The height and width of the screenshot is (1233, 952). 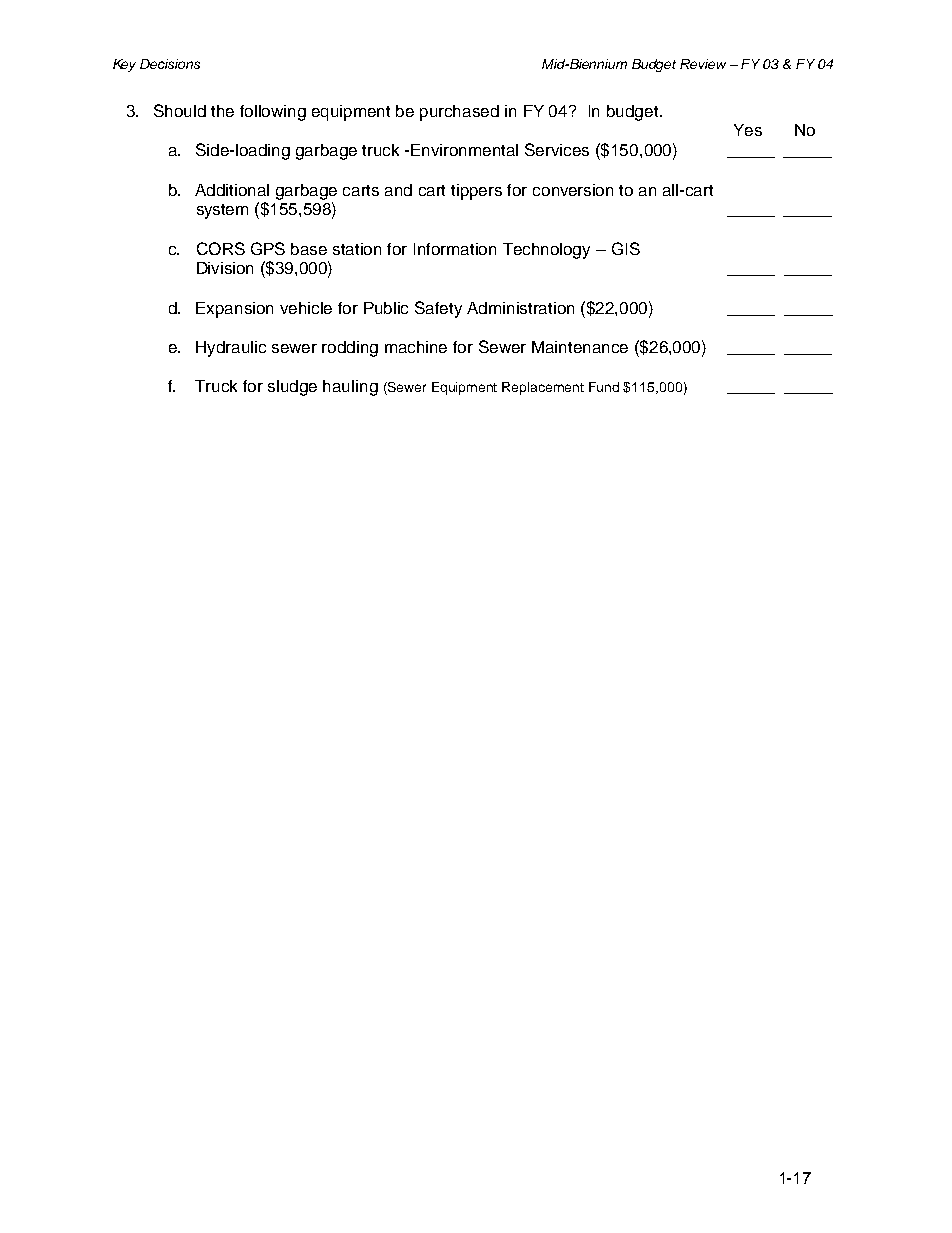 What do you see at coordinates (350, 388) in the screenshot?
I see `hauling` at bounding box center [350, 388].
